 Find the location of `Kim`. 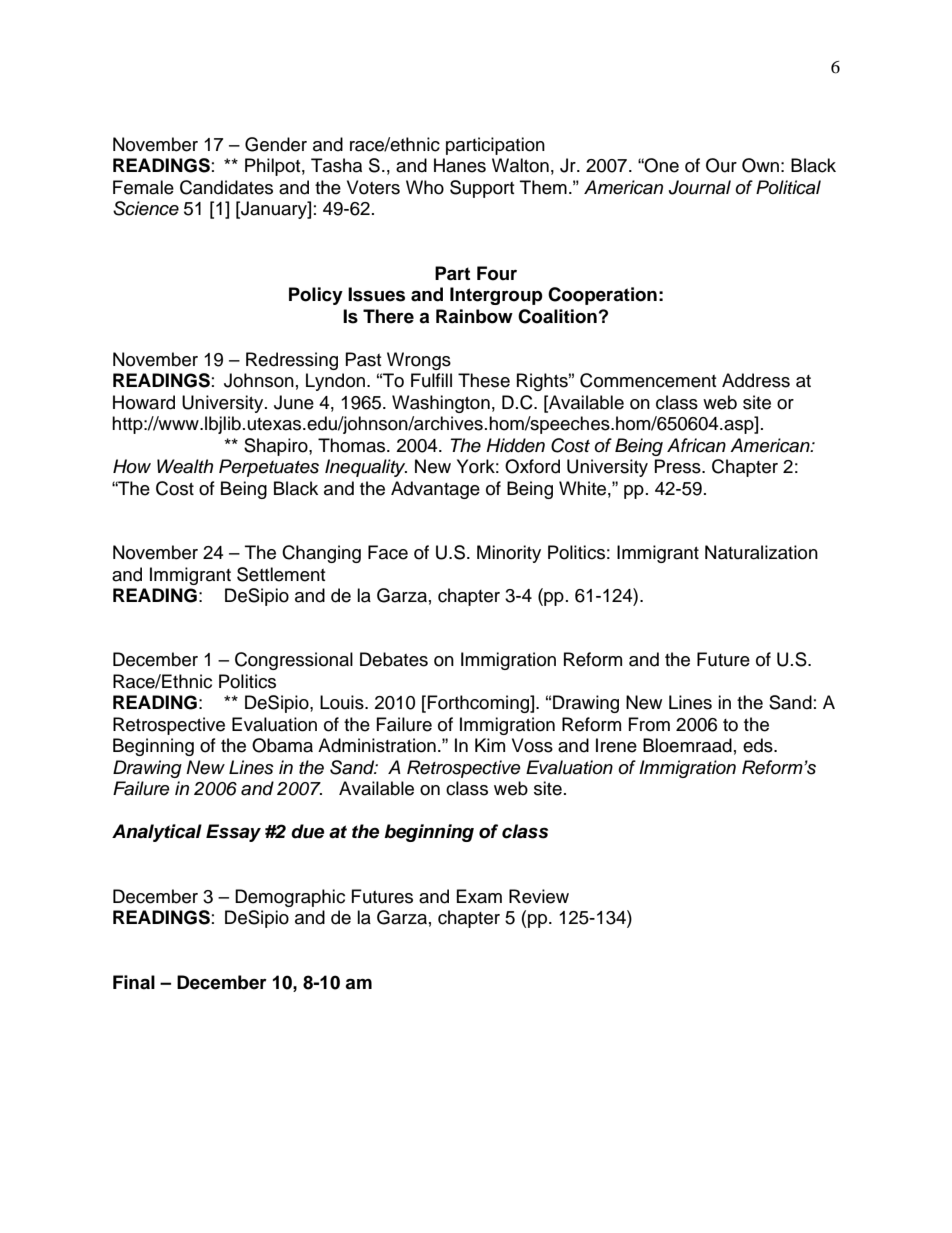

Kim is located at coordinates (490, 745).
